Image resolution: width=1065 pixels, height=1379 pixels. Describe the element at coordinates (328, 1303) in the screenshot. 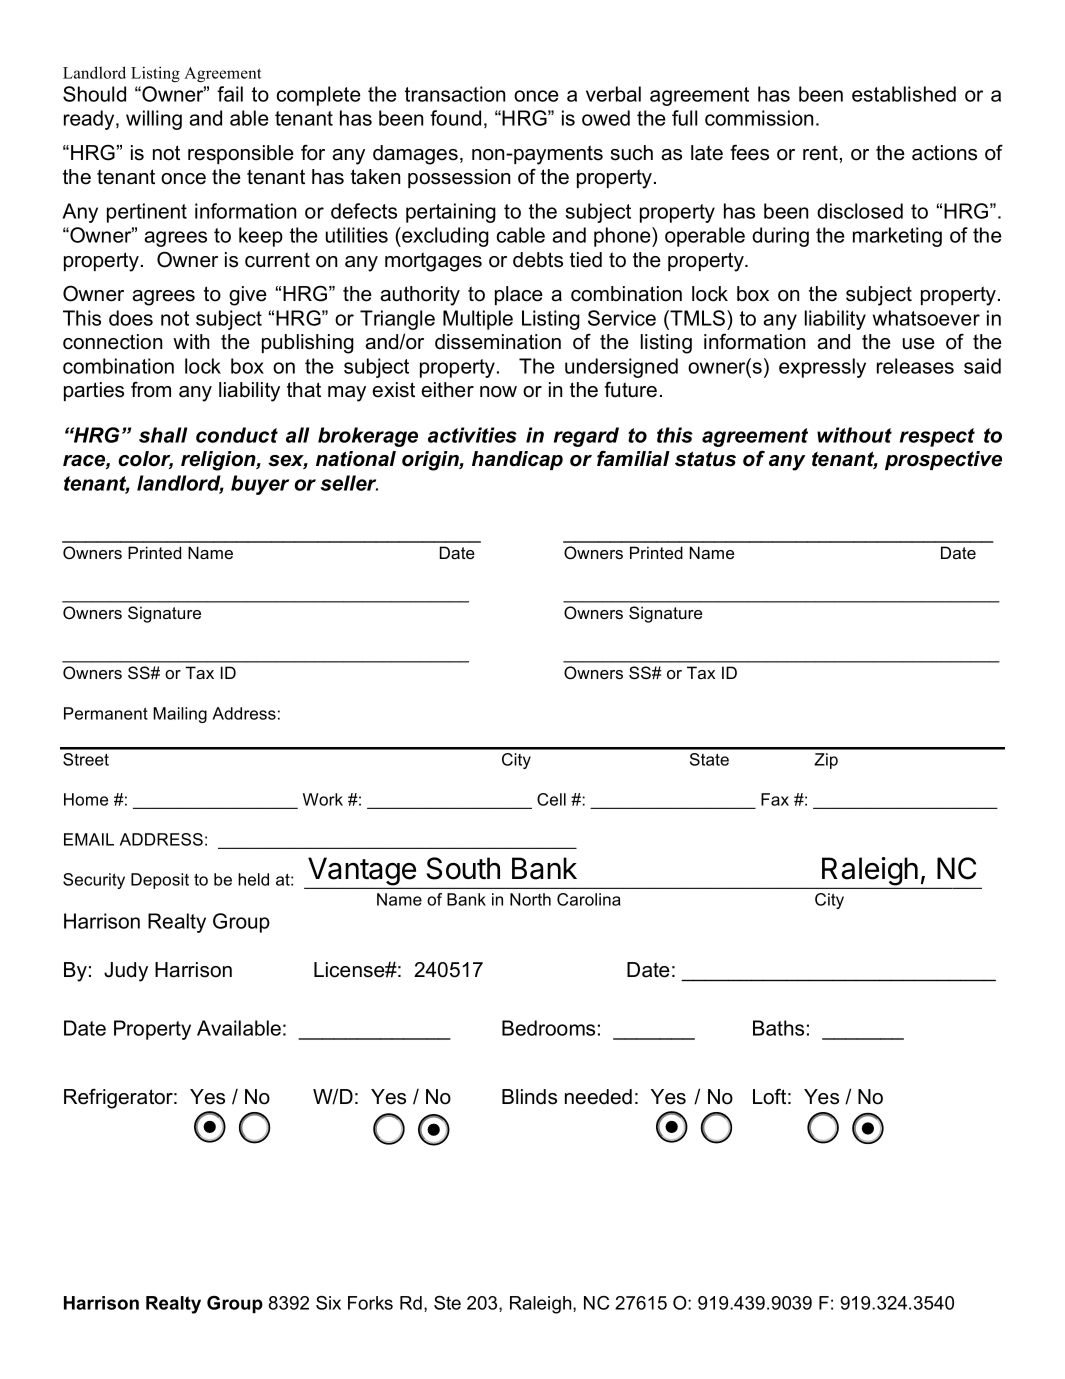

I see `Six` at that location.
